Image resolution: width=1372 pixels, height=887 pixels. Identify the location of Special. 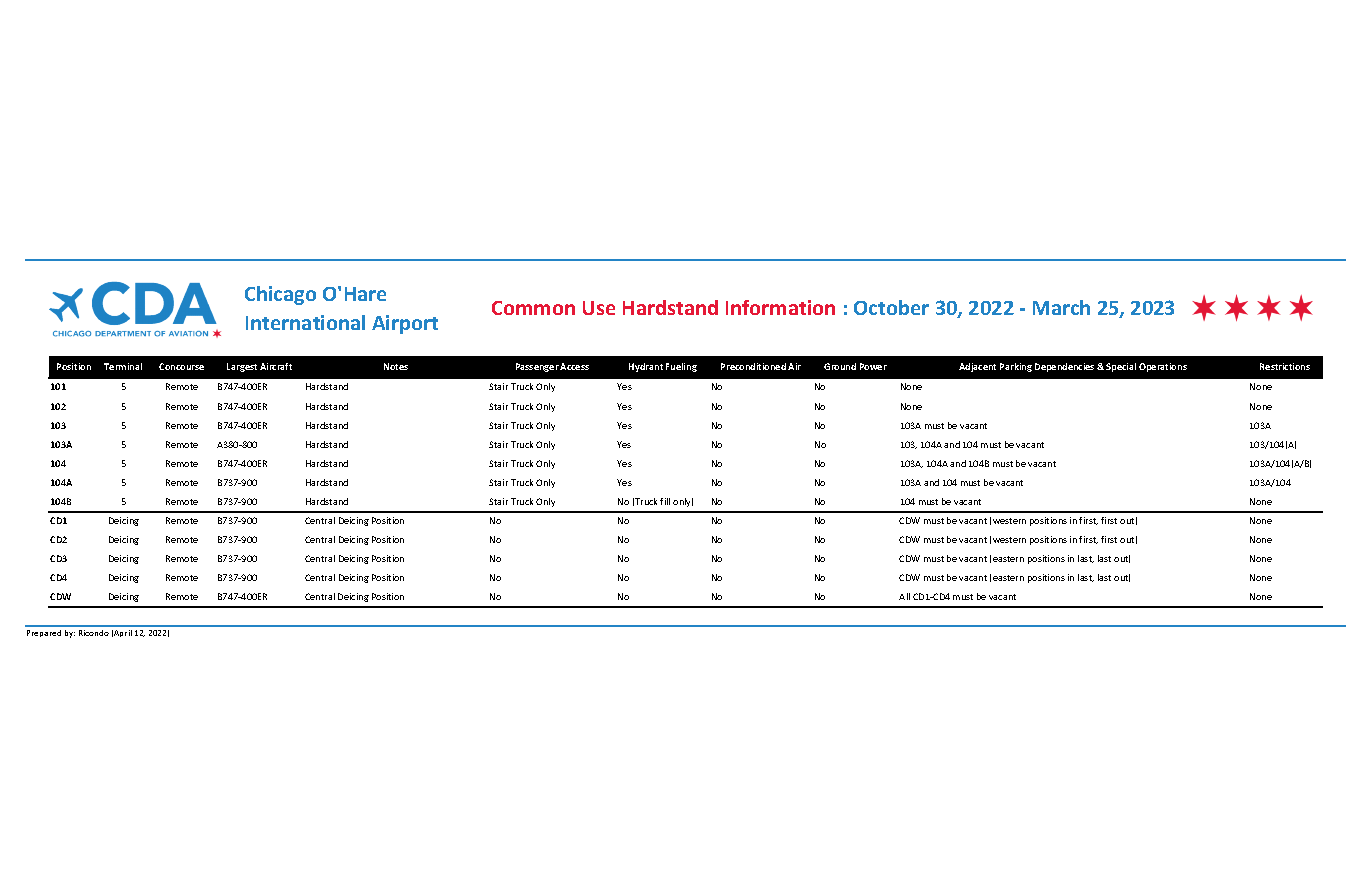
(1121, 367).
